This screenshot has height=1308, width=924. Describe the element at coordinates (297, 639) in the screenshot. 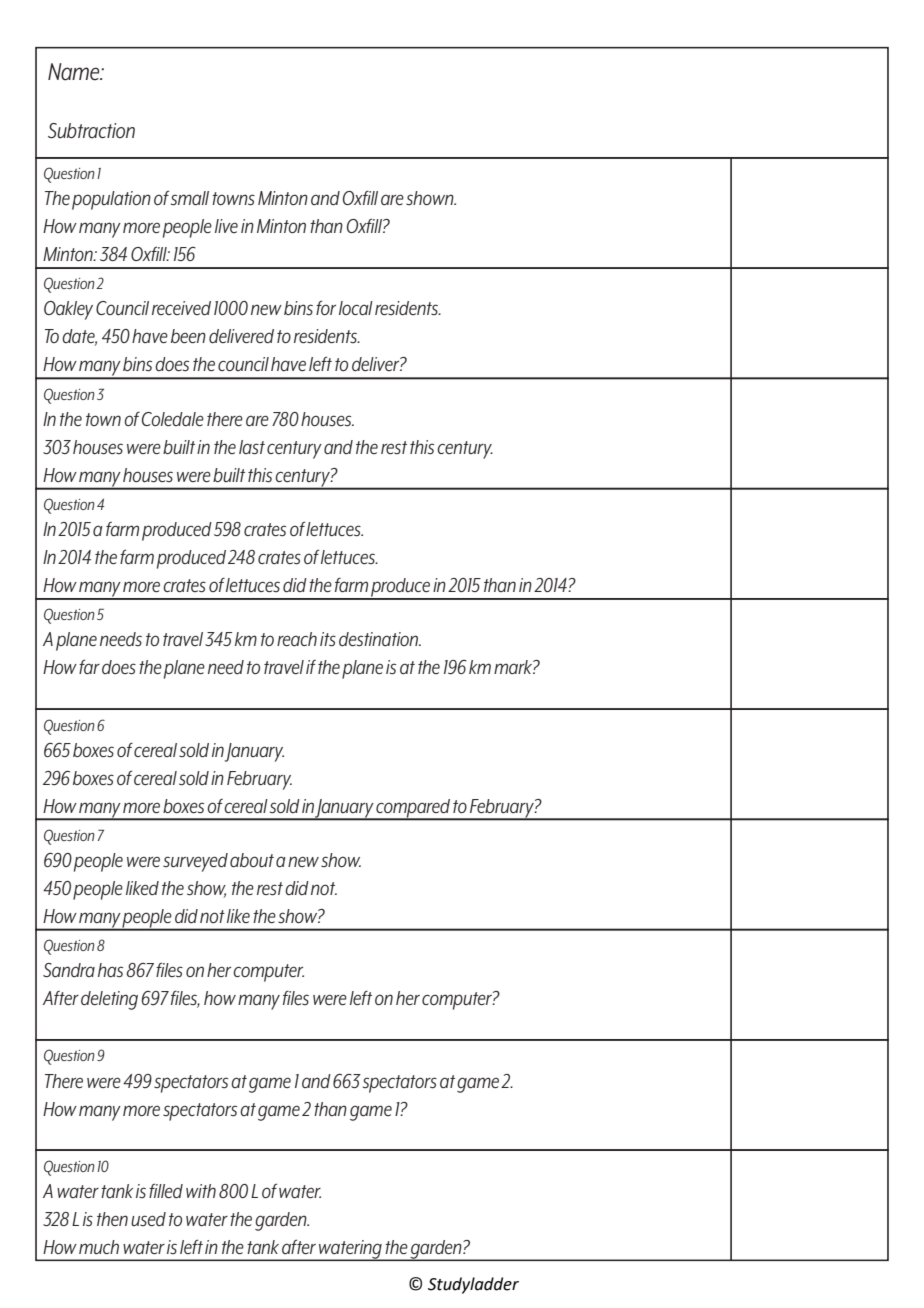

I see `reach` at that location.
